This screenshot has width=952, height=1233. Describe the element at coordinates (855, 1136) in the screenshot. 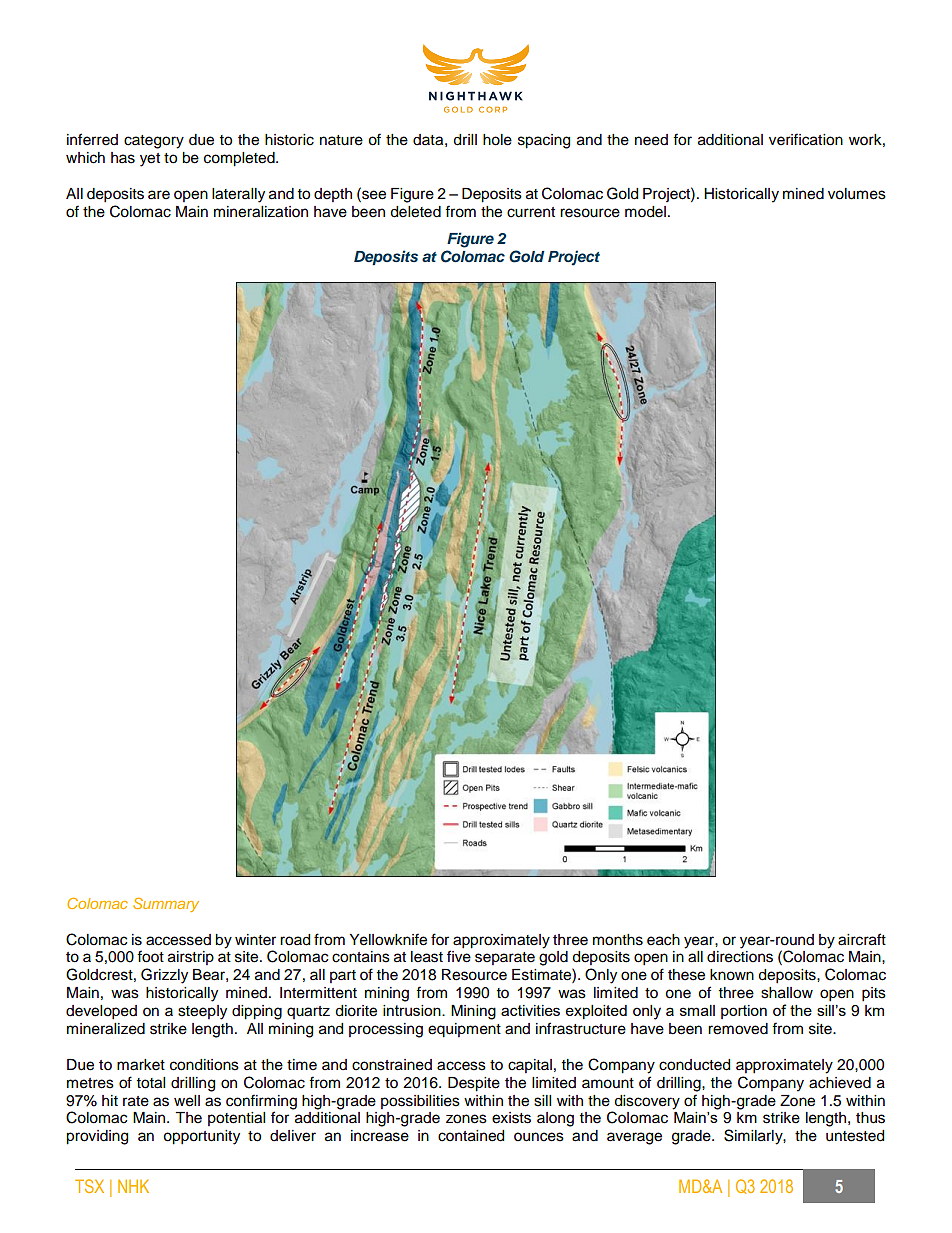

I see `untested` at that location.
